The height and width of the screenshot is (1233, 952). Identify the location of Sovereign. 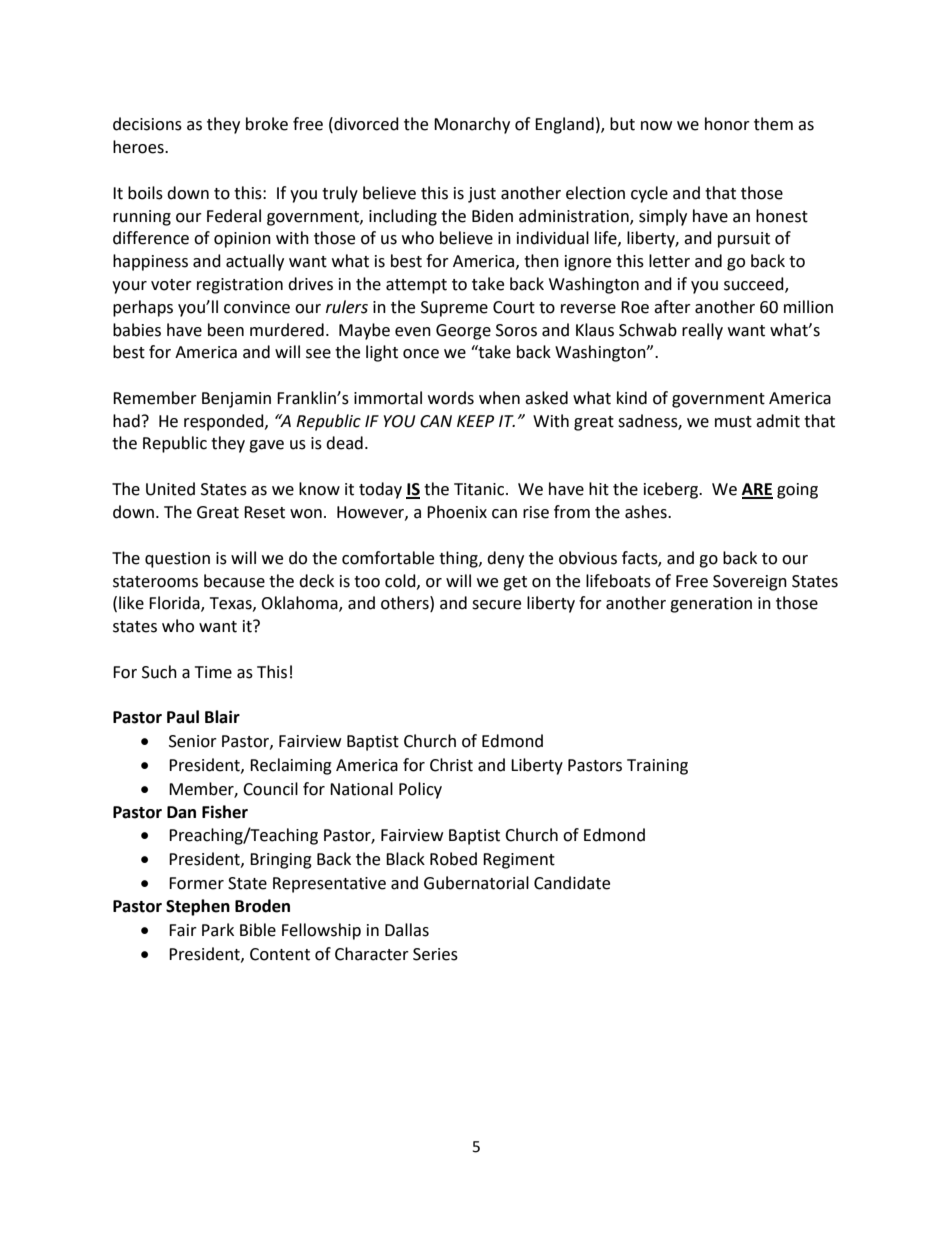
(750, 583).
